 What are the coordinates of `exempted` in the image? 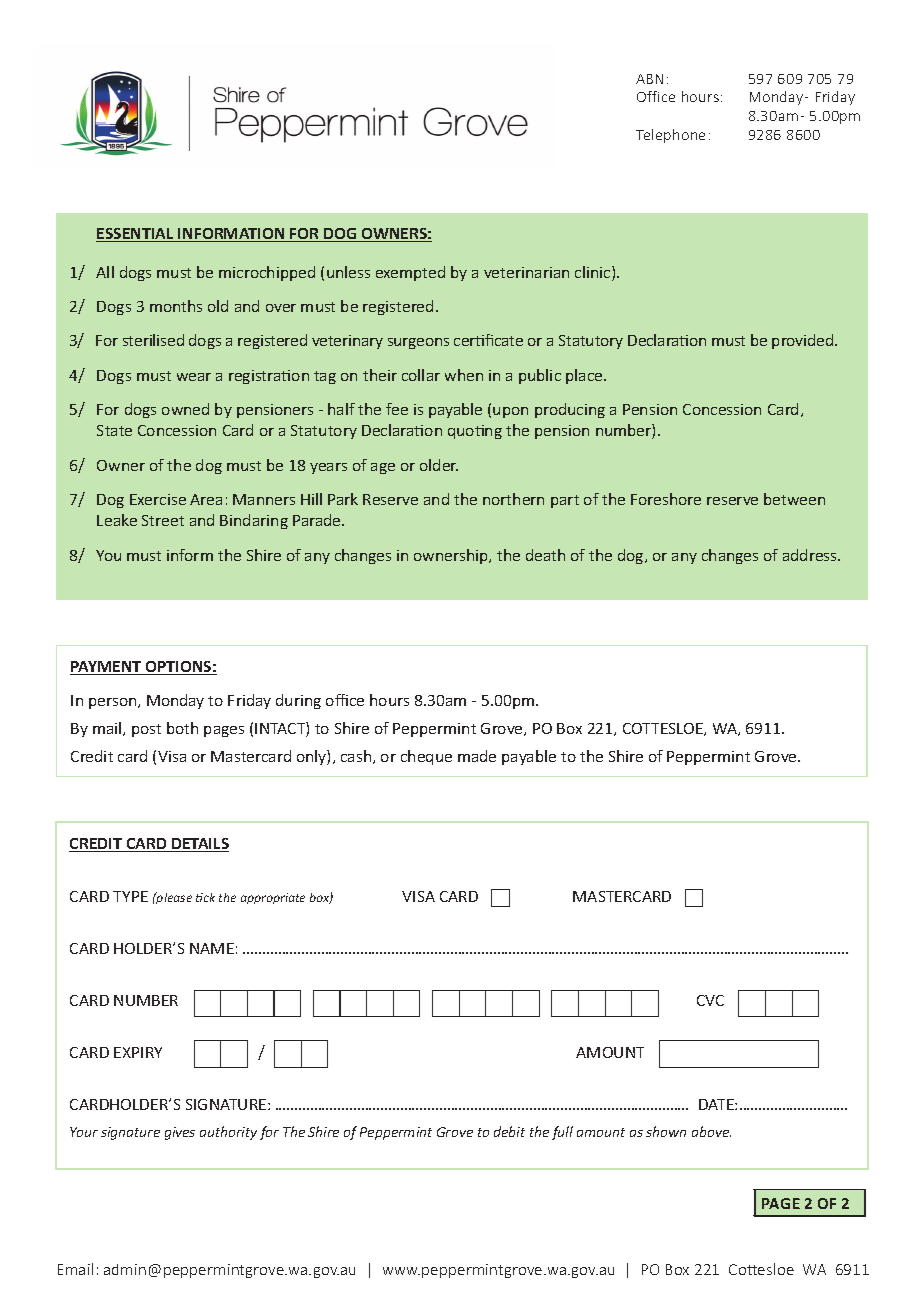 It's located at (410, 273).
